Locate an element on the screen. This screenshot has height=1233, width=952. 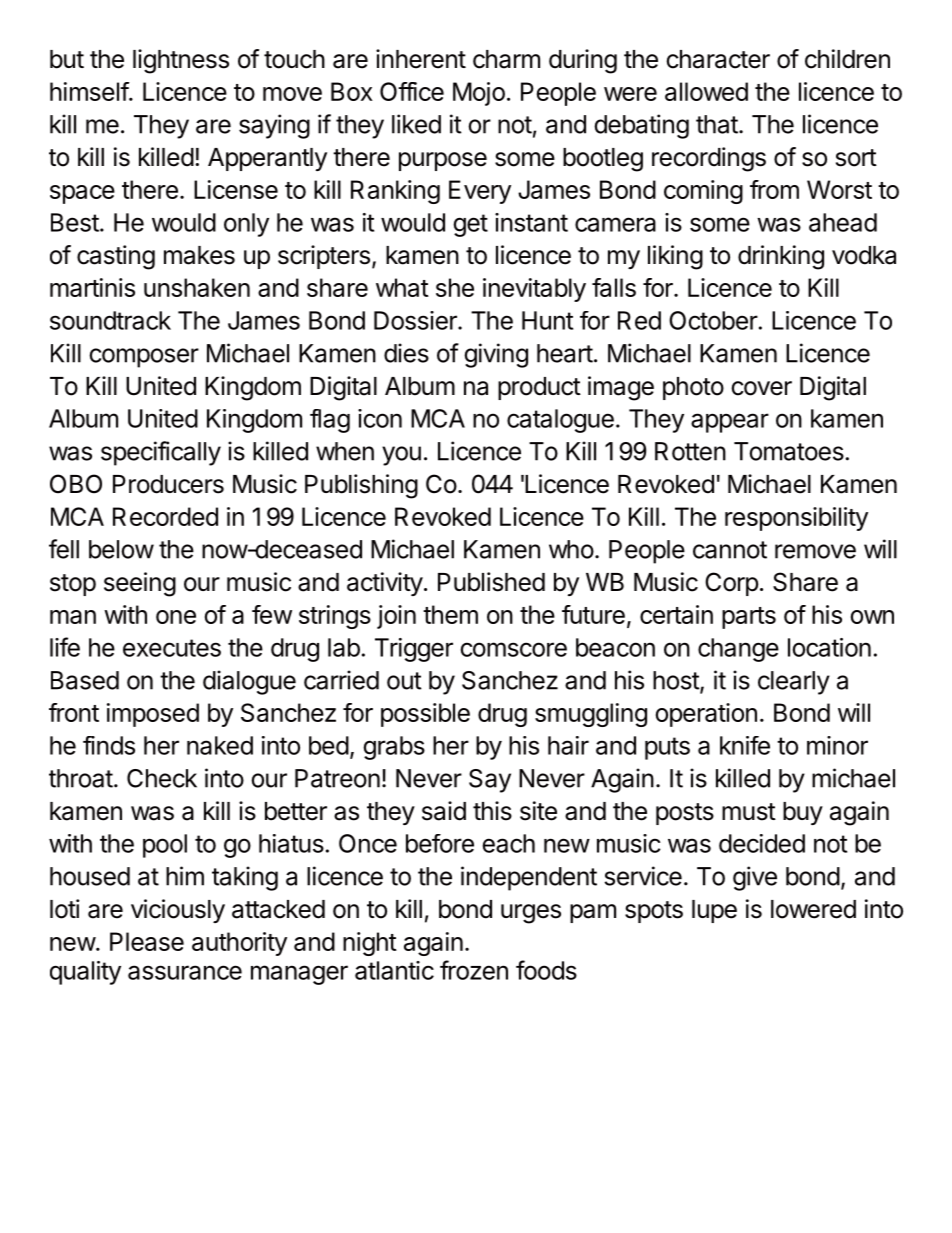
unshaken is located at coordinates (197, 287).
